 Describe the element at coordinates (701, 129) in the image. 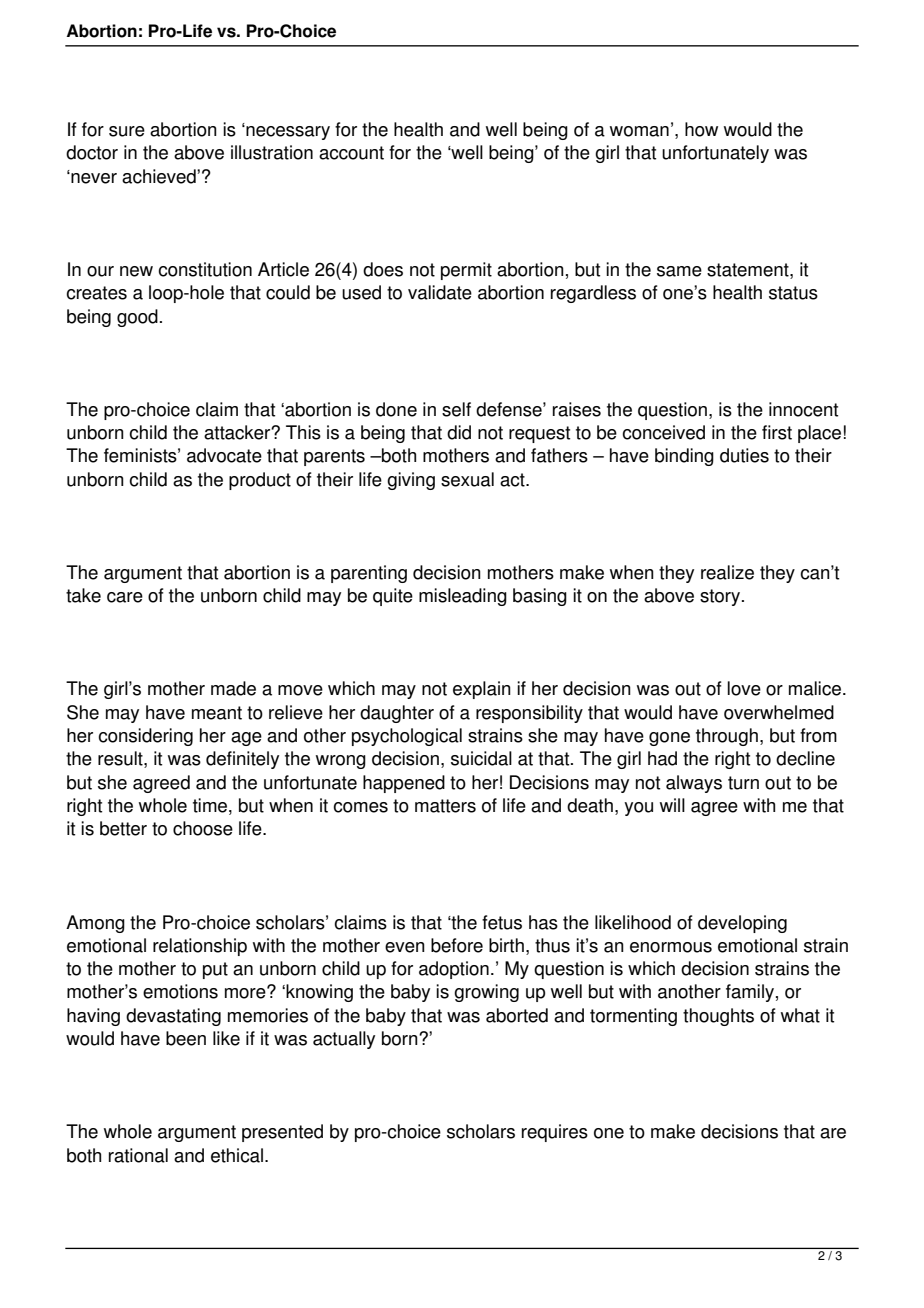

I see `how` at that location.
